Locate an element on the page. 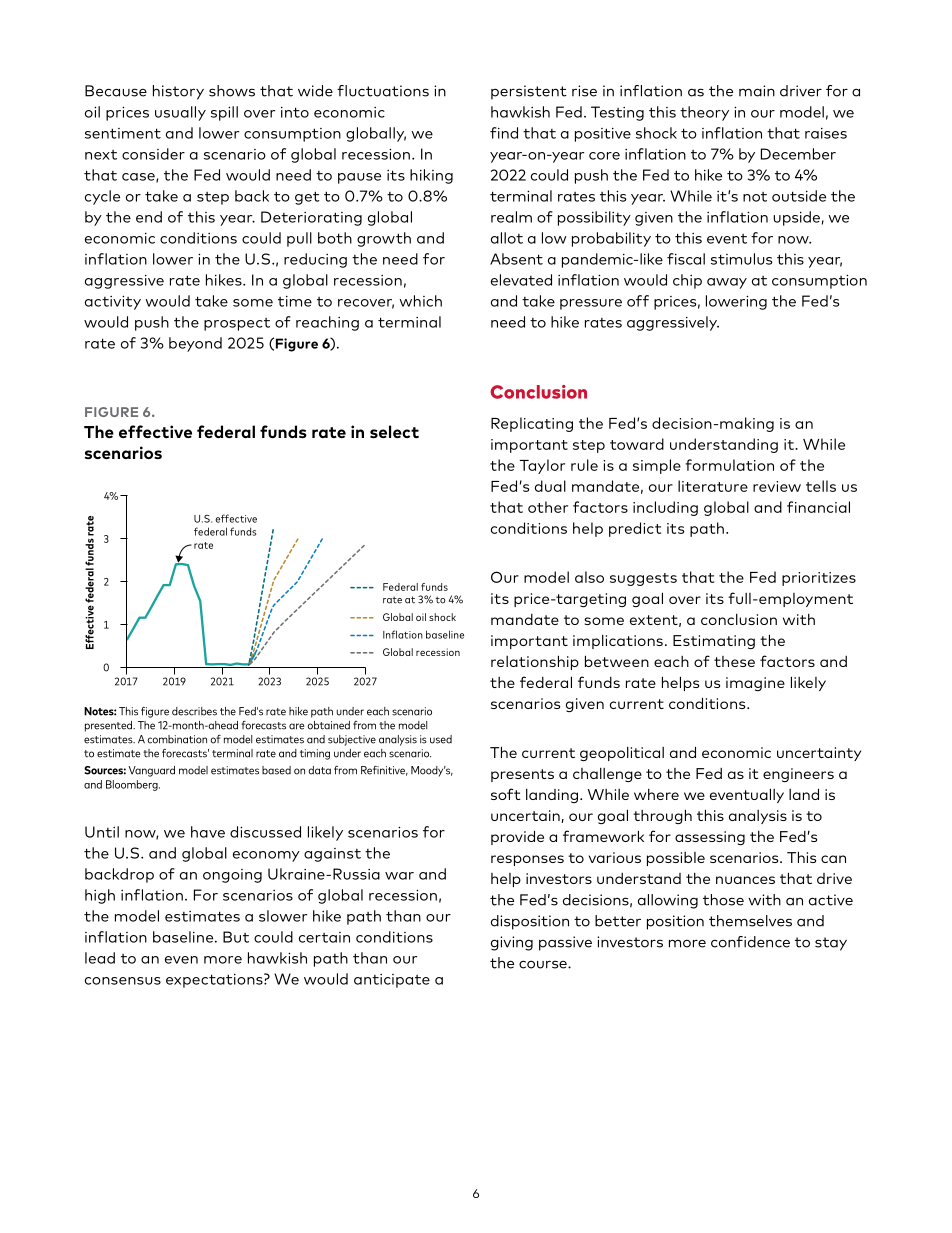 This image has height=1233, width=952. beyond is located at coordinates (195, 344).
